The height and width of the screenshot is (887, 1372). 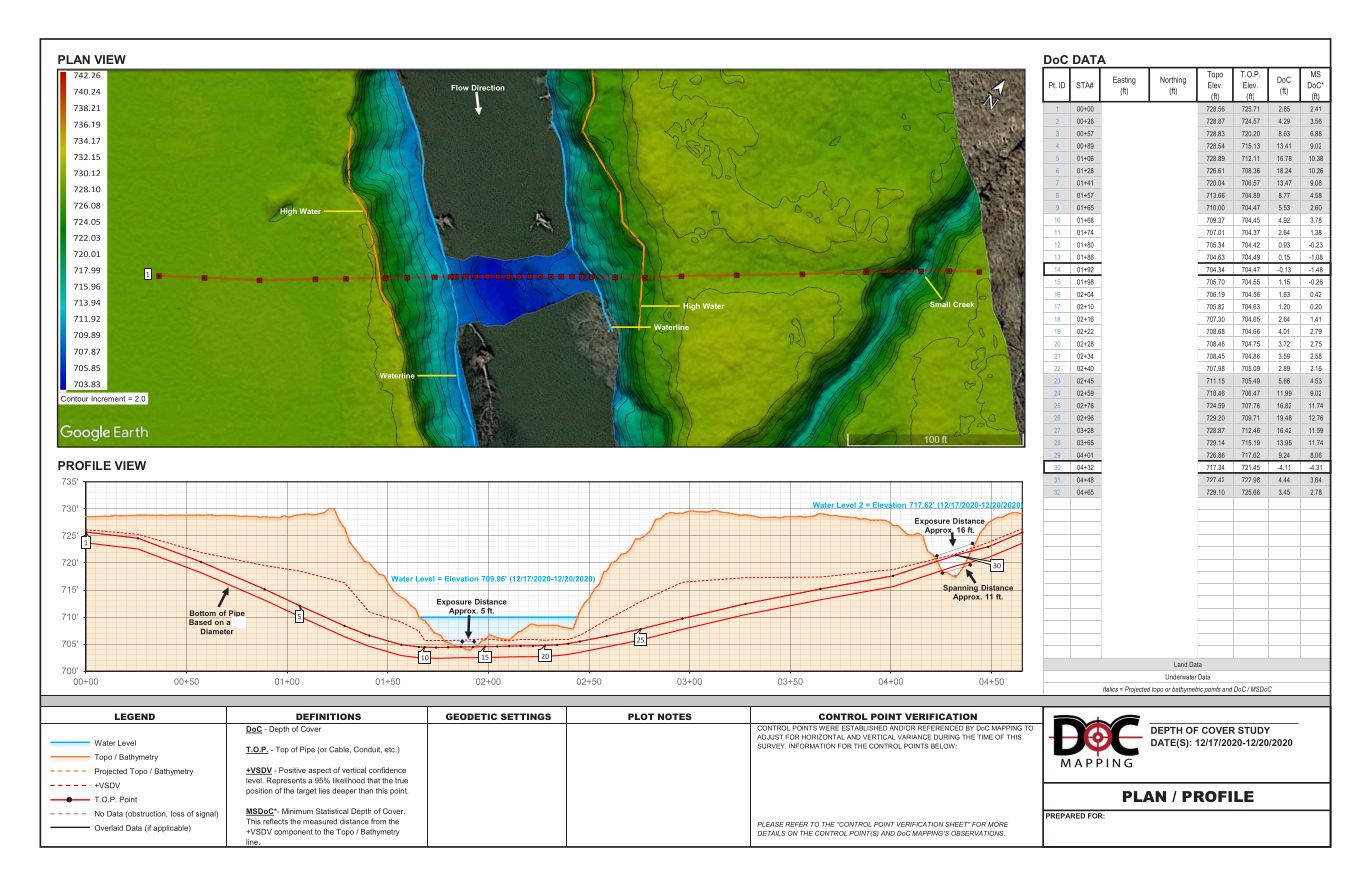 I want to click on Bottom, so click(x=202, y=614).
